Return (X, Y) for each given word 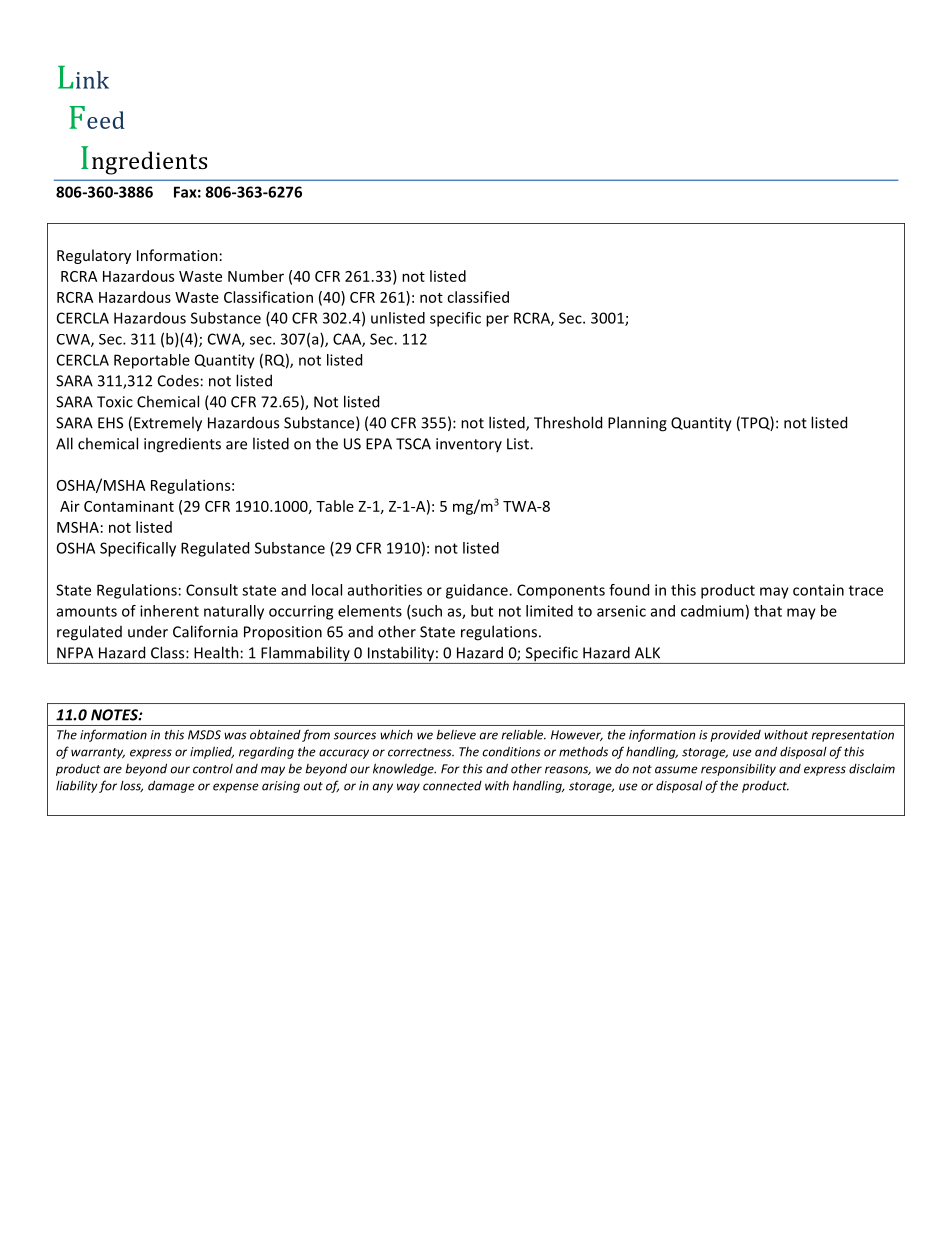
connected (452, 786)
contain (818, 590)
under (148, 631)
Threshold (568, 422)
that (768, 611)
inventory (469, 445)
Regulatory (94, 256)
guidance (478, 591)
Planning (637, 424)
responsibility (738, 769)
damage (171, 786)
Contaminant (129, 506)
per (497, 321)
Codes (178, 380)
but (482, 611)
